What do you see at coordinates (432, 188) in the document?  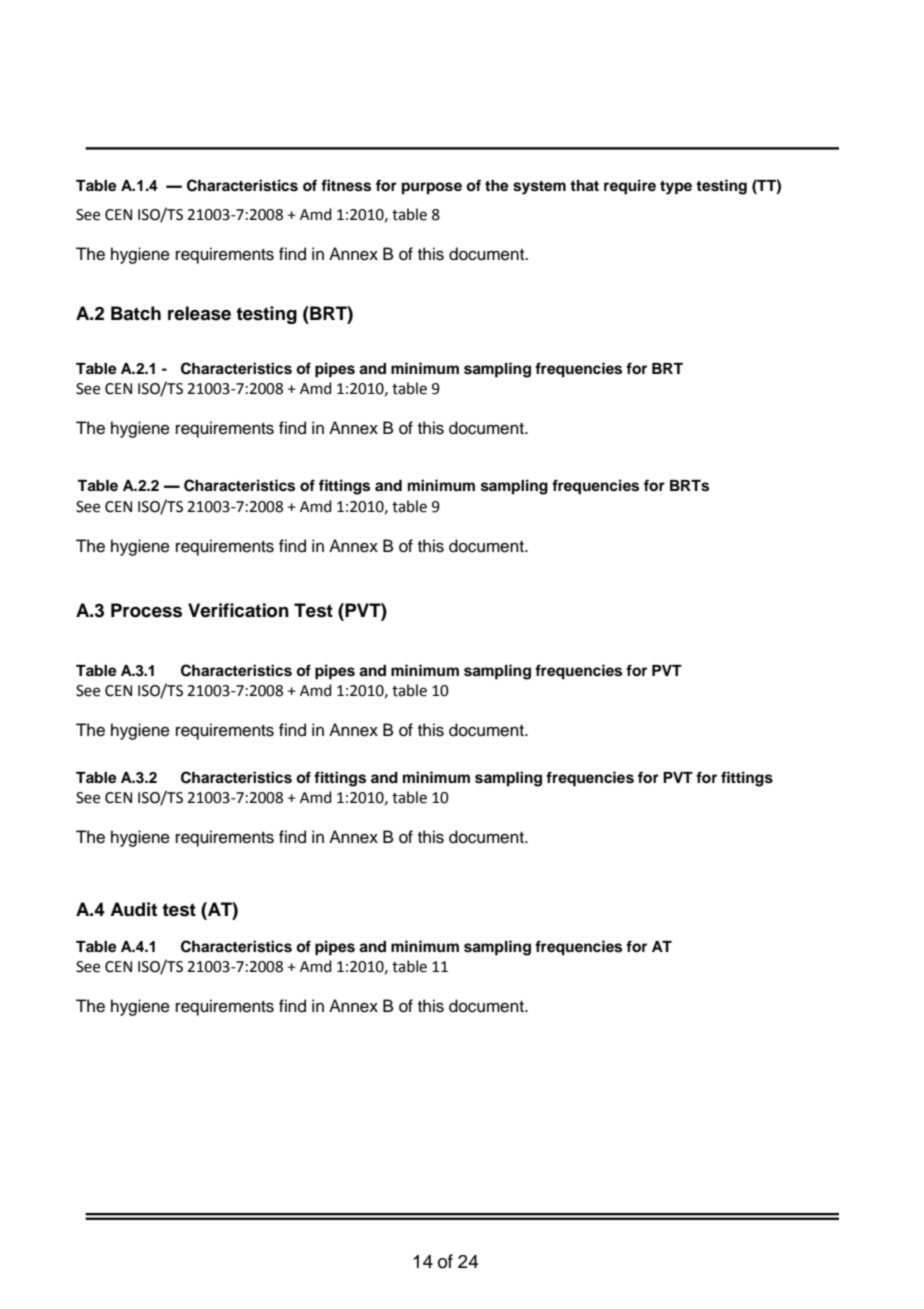 I see `purpose` at bounding box center [432, 188].
